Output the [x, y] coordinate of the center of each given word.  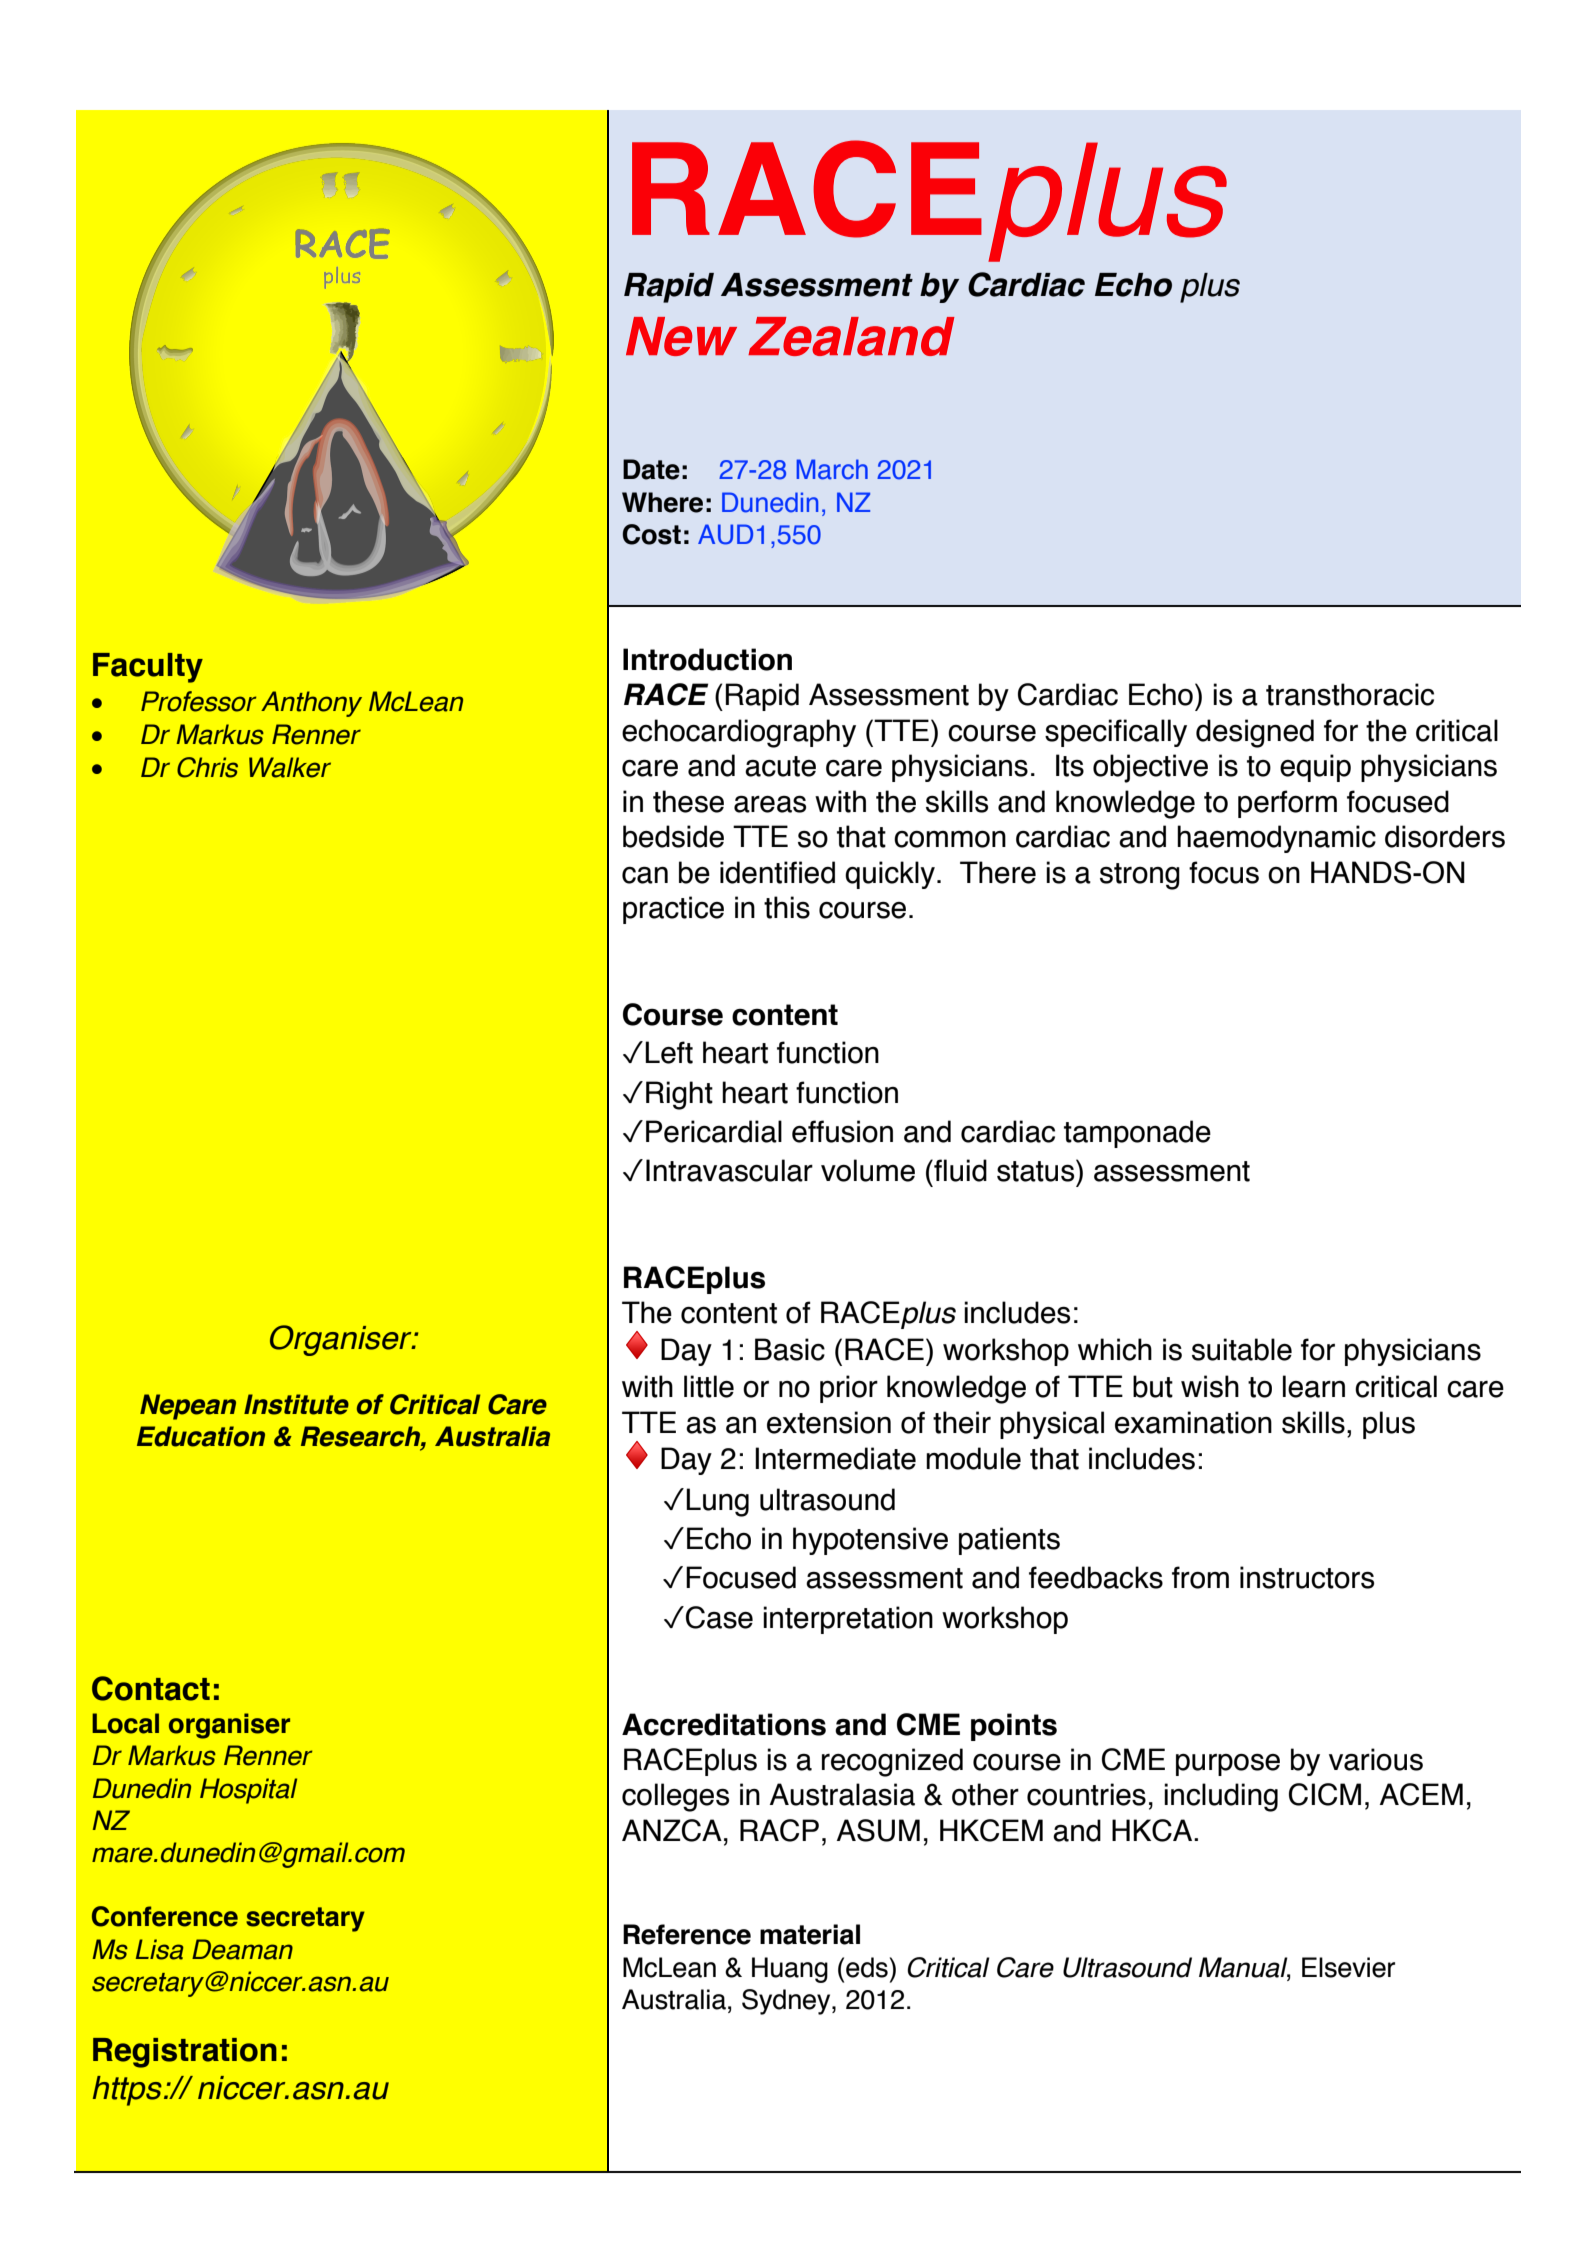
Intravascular [729, 1170]
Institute [296, 1404]
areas [770, 804]
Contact [151, 1688]
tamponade [1137, 1134]
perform [1287, 804]
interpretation [848, 1620]
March [832, 469]
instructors [1307, 1577]
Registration [185, 2053]
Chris [207, 767]
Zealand [851, 336]
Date [651, 469]
